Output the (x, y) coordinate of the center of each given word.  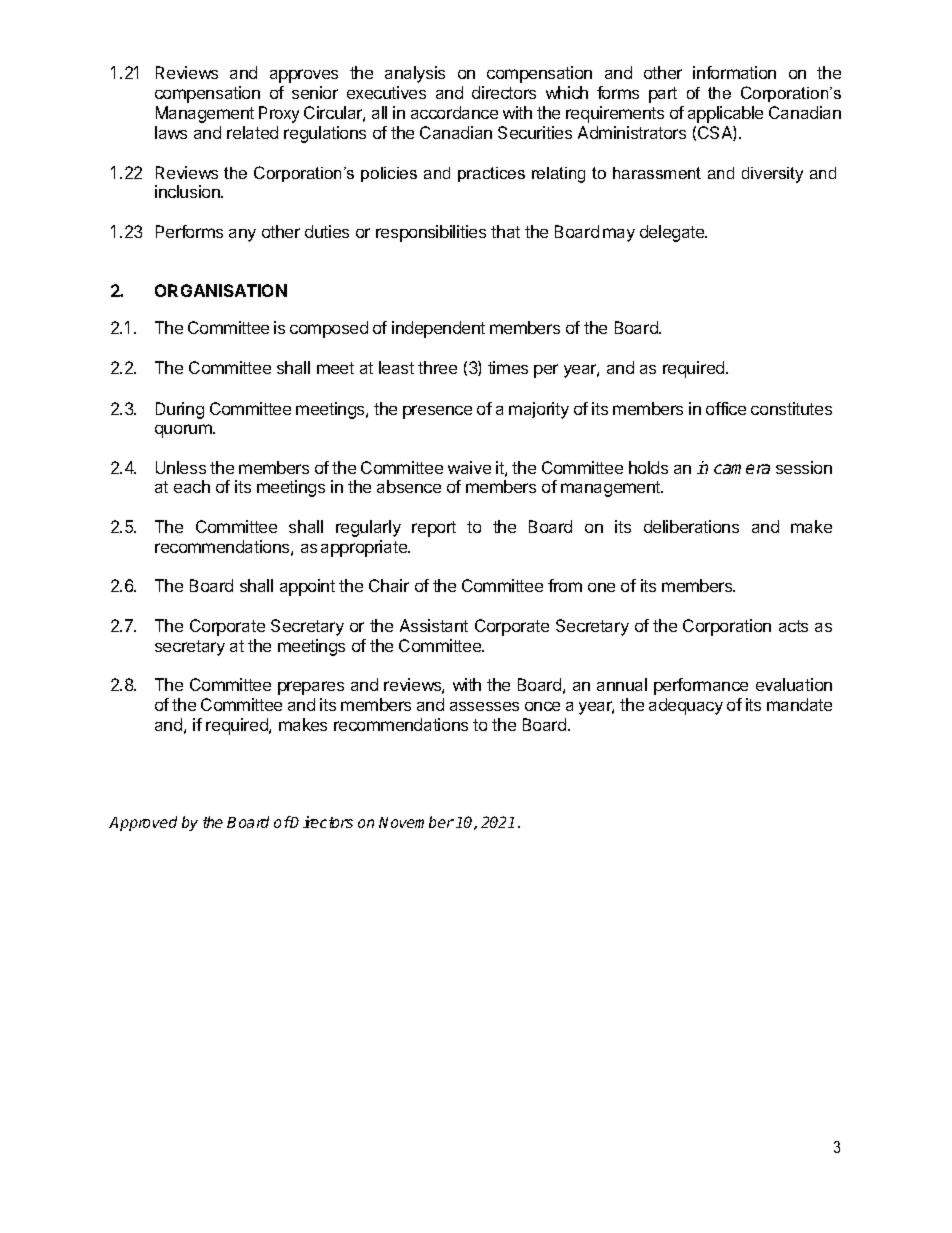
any (242, 235)
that (505, 231)
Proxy (279, 114)
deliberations (691, 526)
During (180, 410)
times (508, 367)
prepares (311, 688)
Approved (143, 823)
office (726, 408)
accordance (454, 112)
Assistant (434, 625)
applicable (725, 114)
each (192, 486)
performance (701, 686)
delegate (673, 233)
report (434, 529)
